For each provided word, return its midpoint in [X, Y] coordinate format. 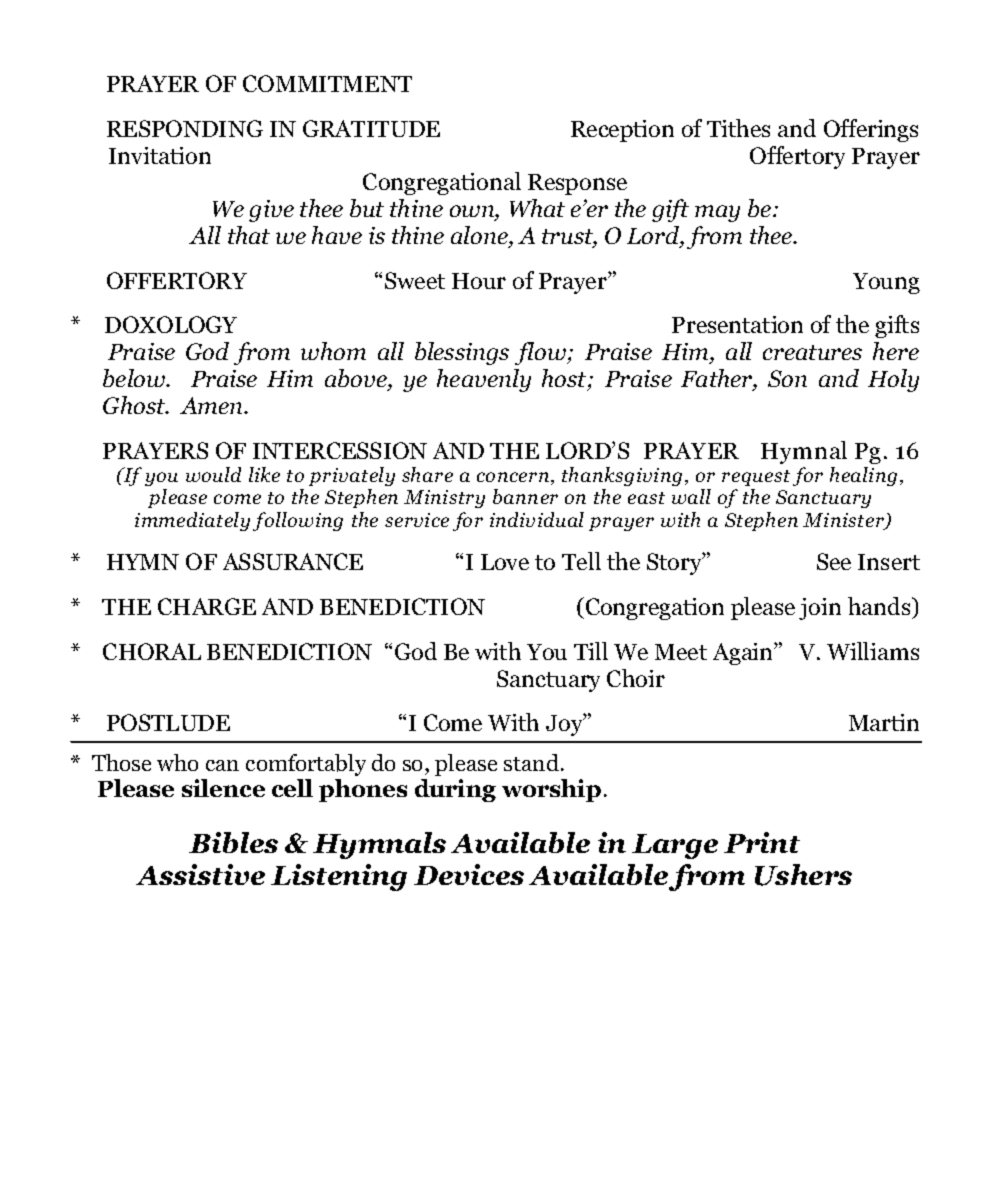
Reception [622, 131]
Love [505, 562]
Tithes [738, 128]
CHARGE [207, 606]
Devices [469, 874]
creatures [812, 352]
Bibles [233, 842]
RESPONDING [185, 128]
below [135, 378]
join [820, 609]
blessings [462, 353]
